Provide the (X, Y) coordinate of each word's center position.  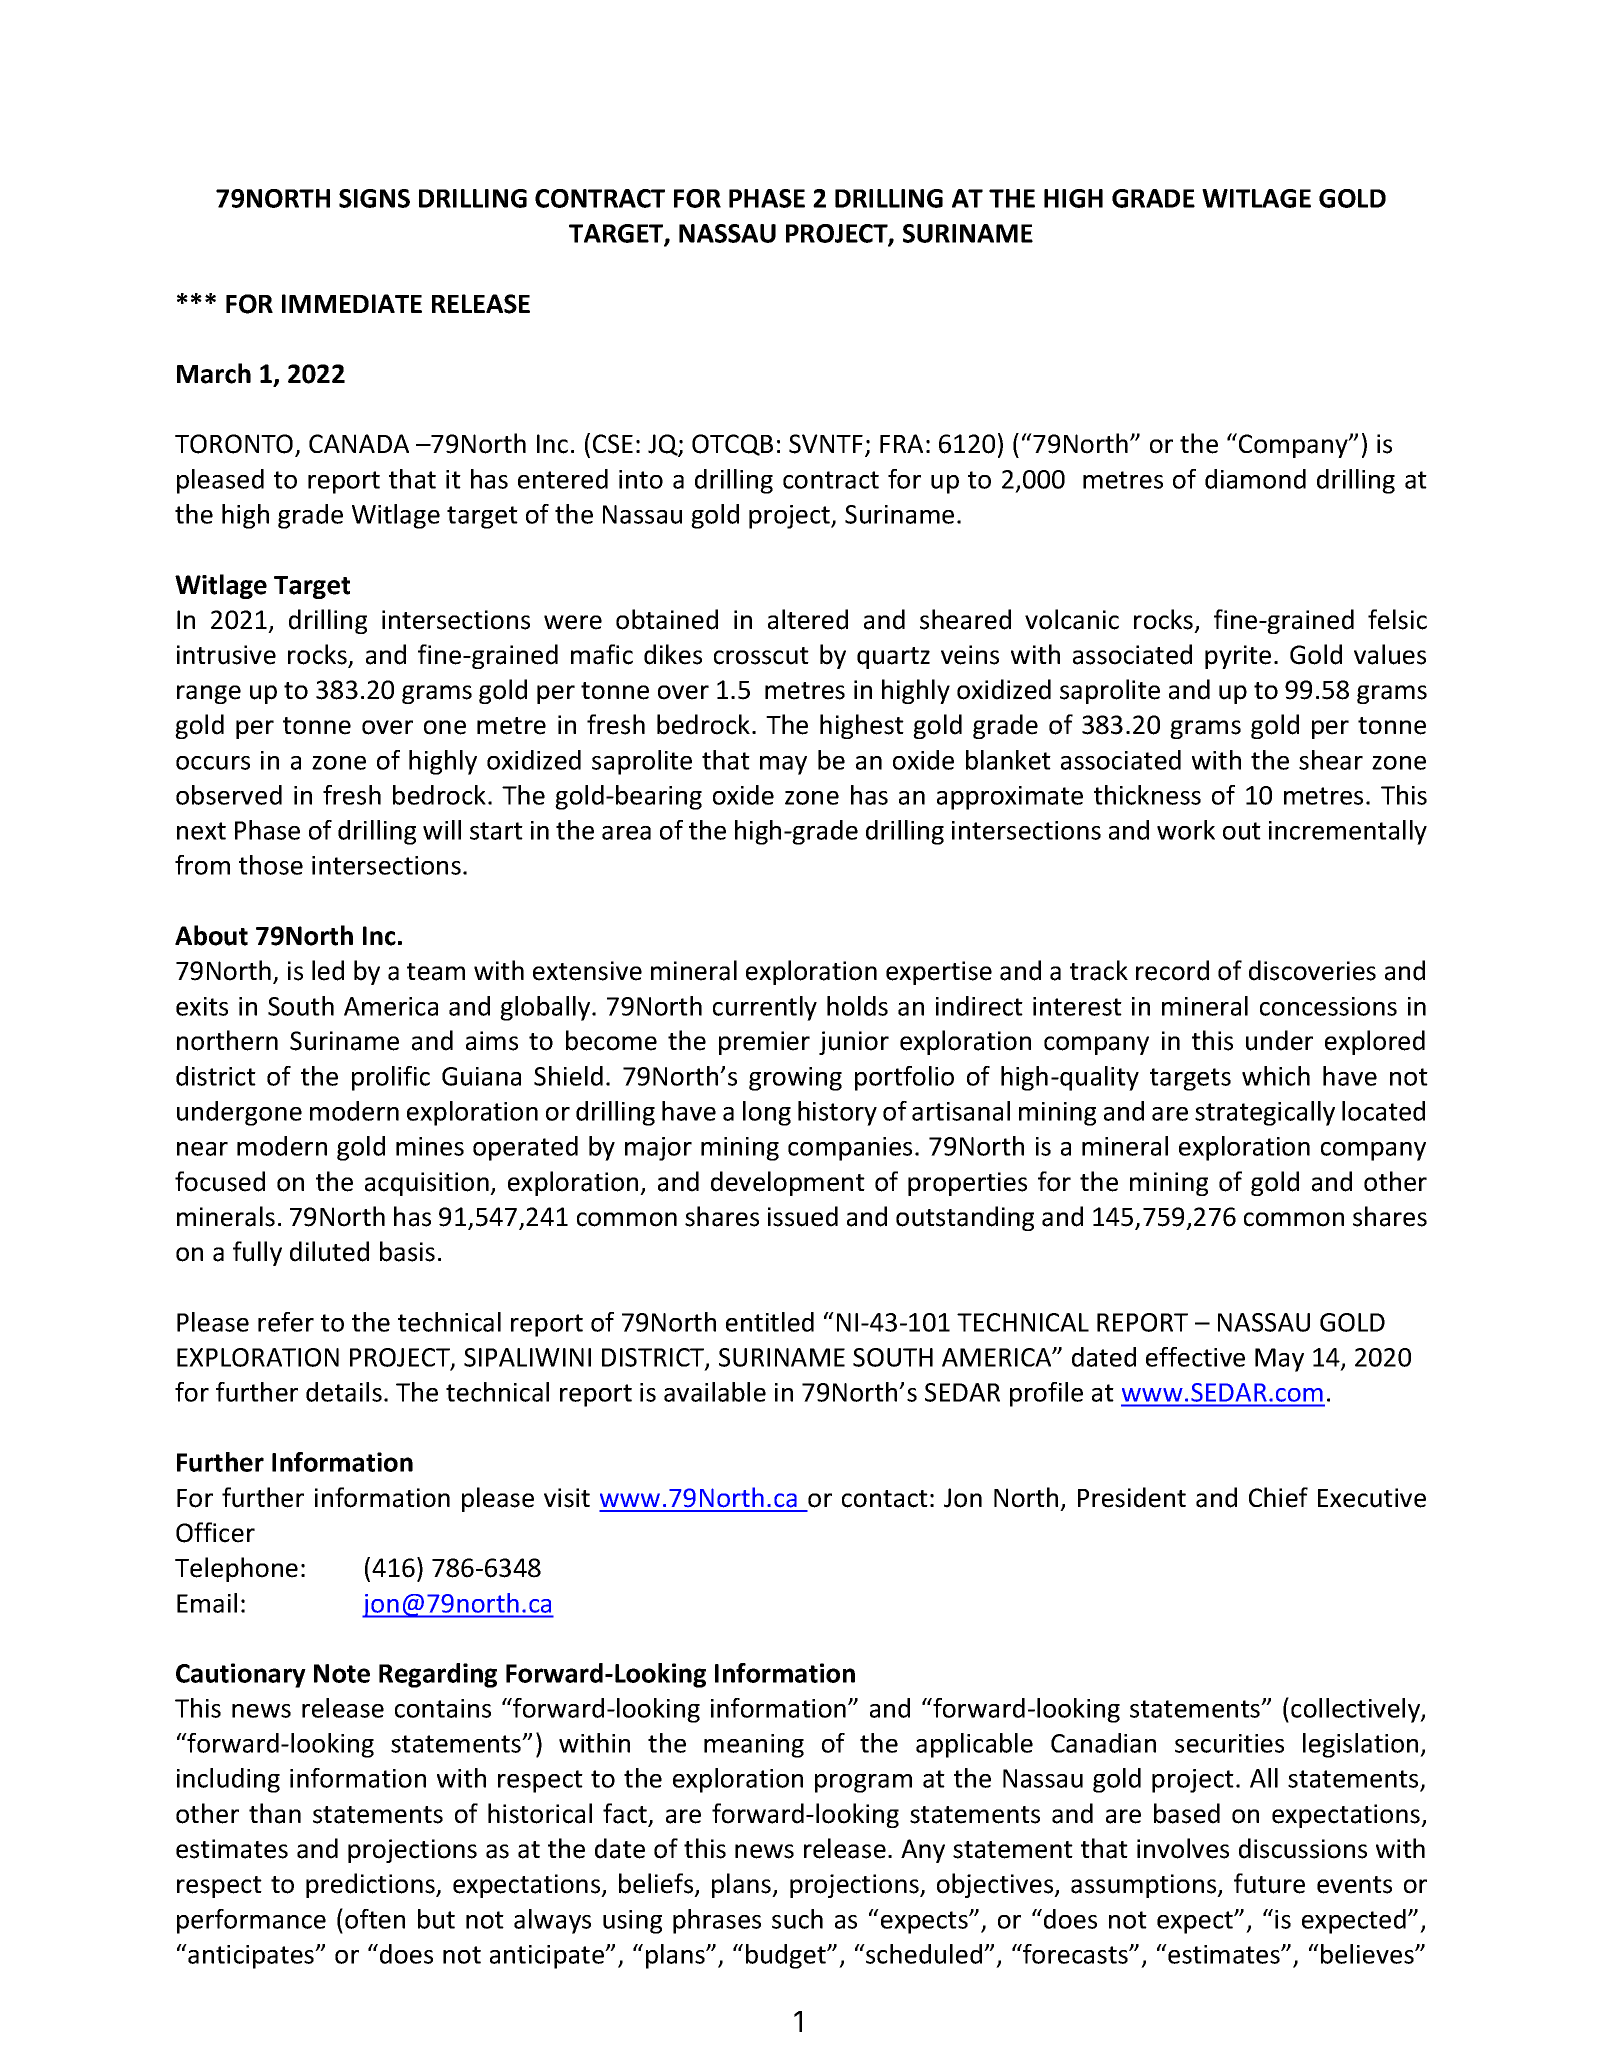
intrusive (226, 655)
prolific (391, 1078)
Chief (1278, 1497)
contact (885, 1499)
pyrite (1238, 657)
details (344, 1392)
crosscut (761, 656)
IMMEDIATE (352, 303)
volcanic (1072, 619)
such (797, 1919)
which (1276, 1076)
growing (795, 1079)
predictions (371, 1885)
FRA (901, 443)
